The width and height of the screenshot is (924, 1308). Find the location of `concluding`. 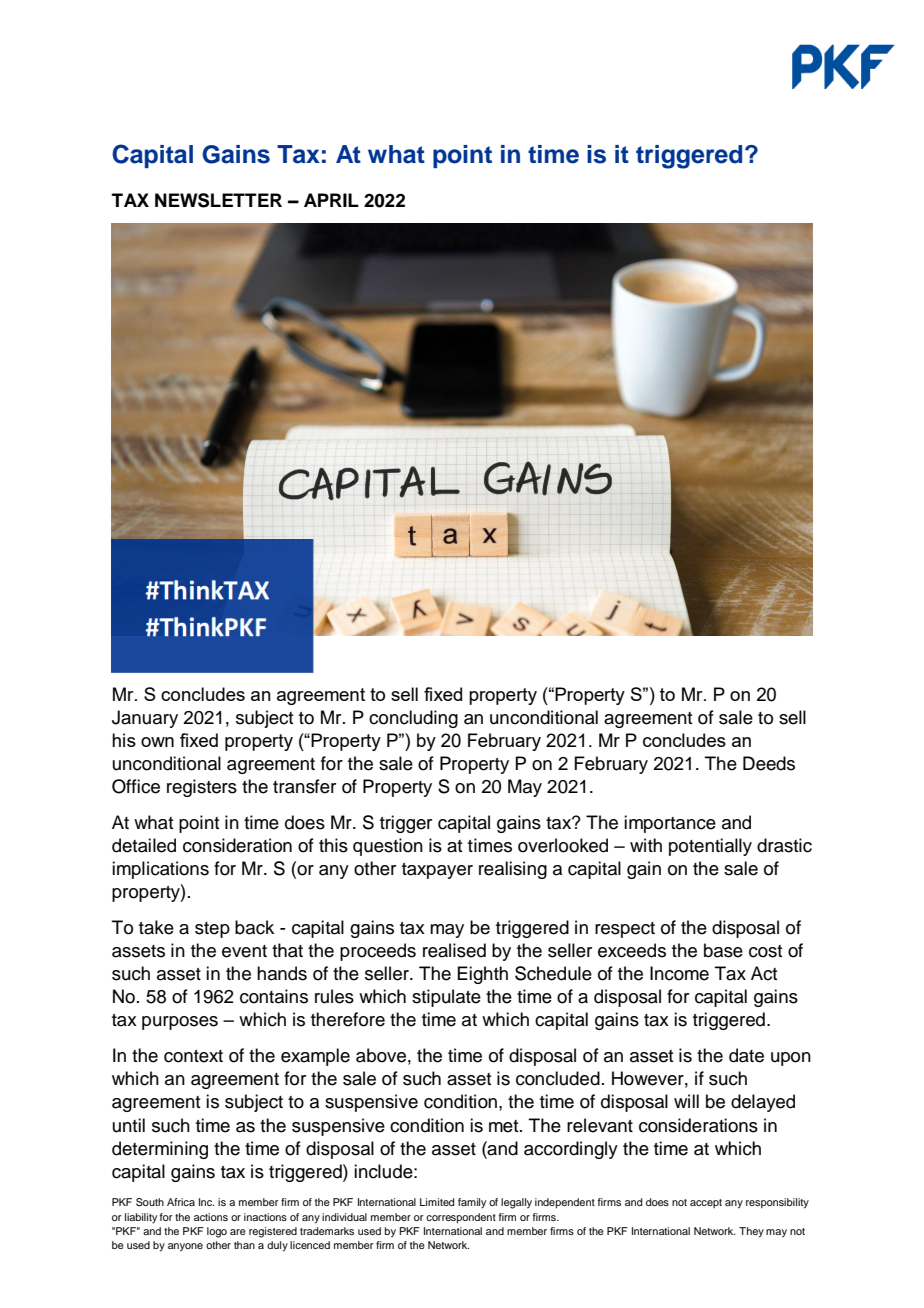

concluding is located at coordinates (413, 719).
